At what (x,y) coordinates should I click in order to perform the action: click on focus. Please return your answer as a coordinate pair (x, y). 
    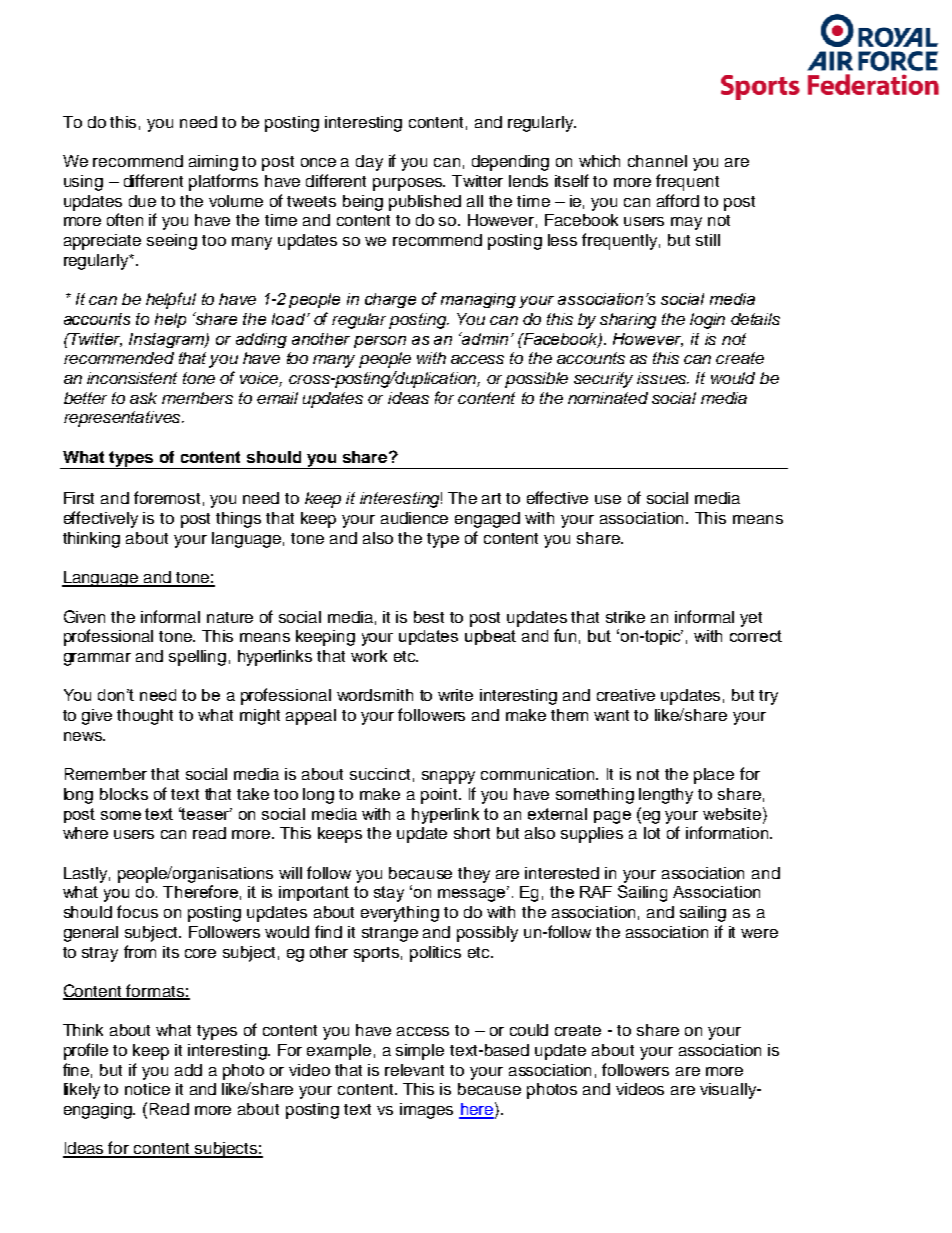
    Looking at the image, I should click on (137, 911).
